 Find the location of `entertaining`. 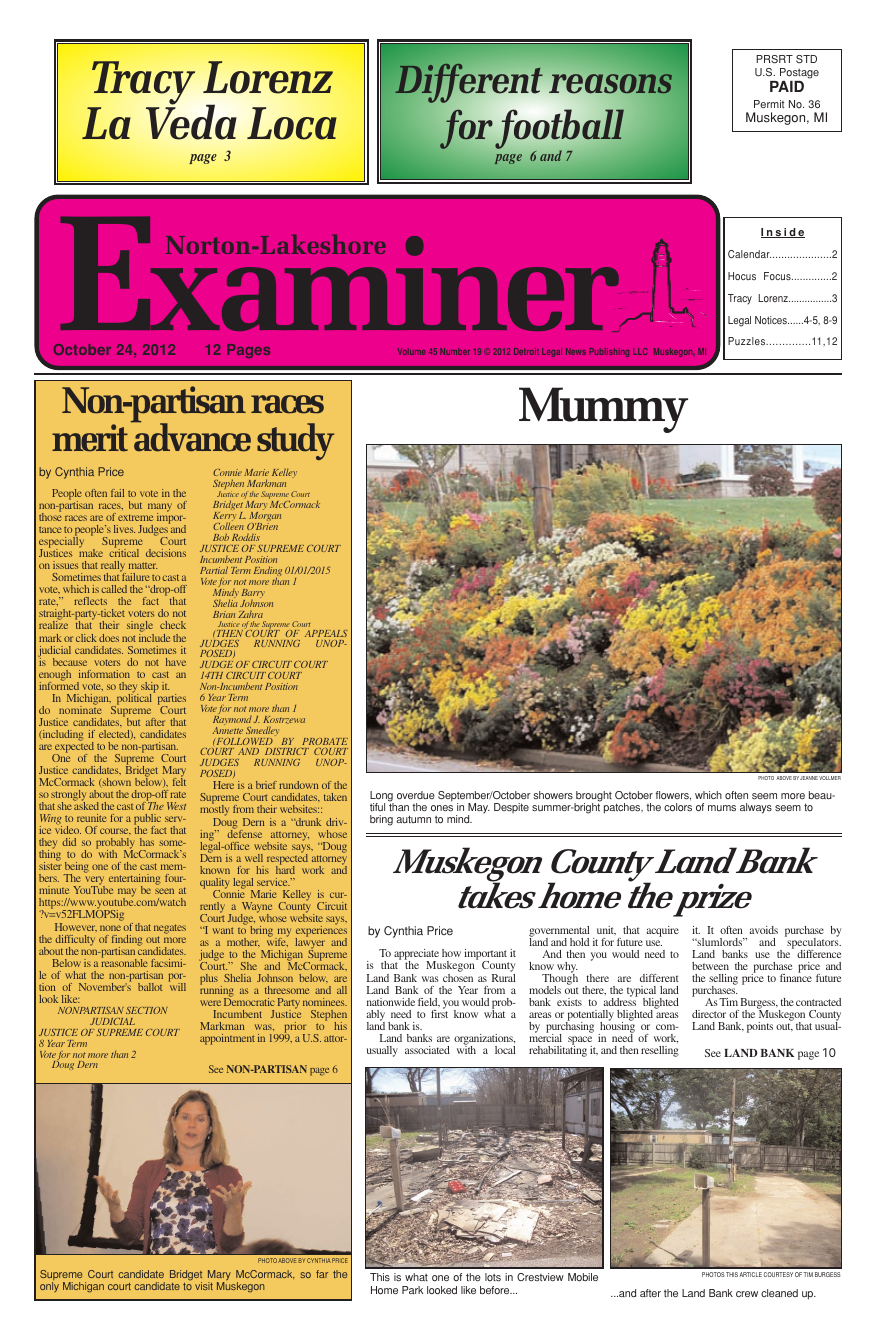

entertaining is located at coordinates (135, 881).
